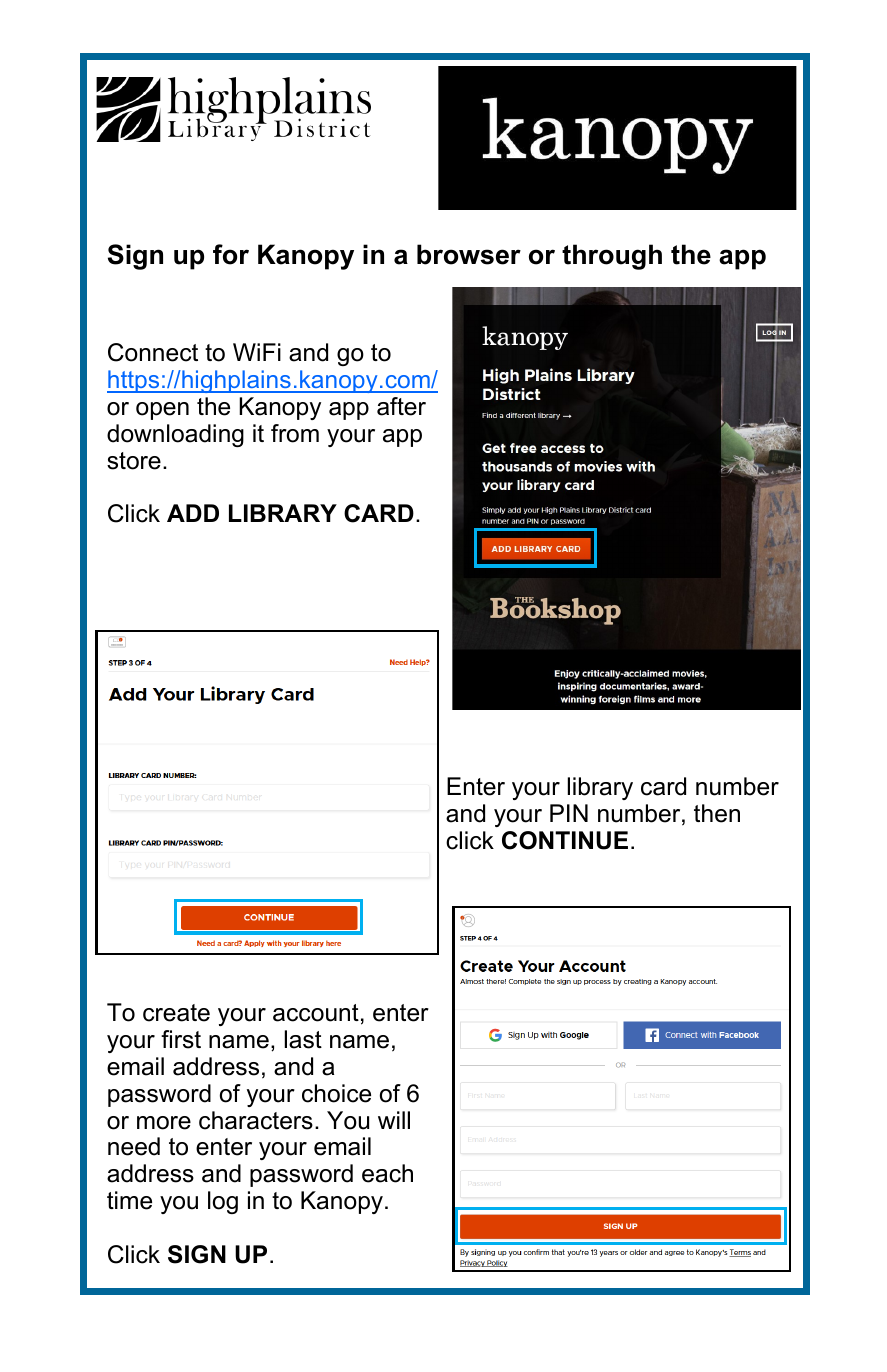  What do you see at coordinates (569, 813) in the image?
I see `PIN` at bounding box center [569, 813].
